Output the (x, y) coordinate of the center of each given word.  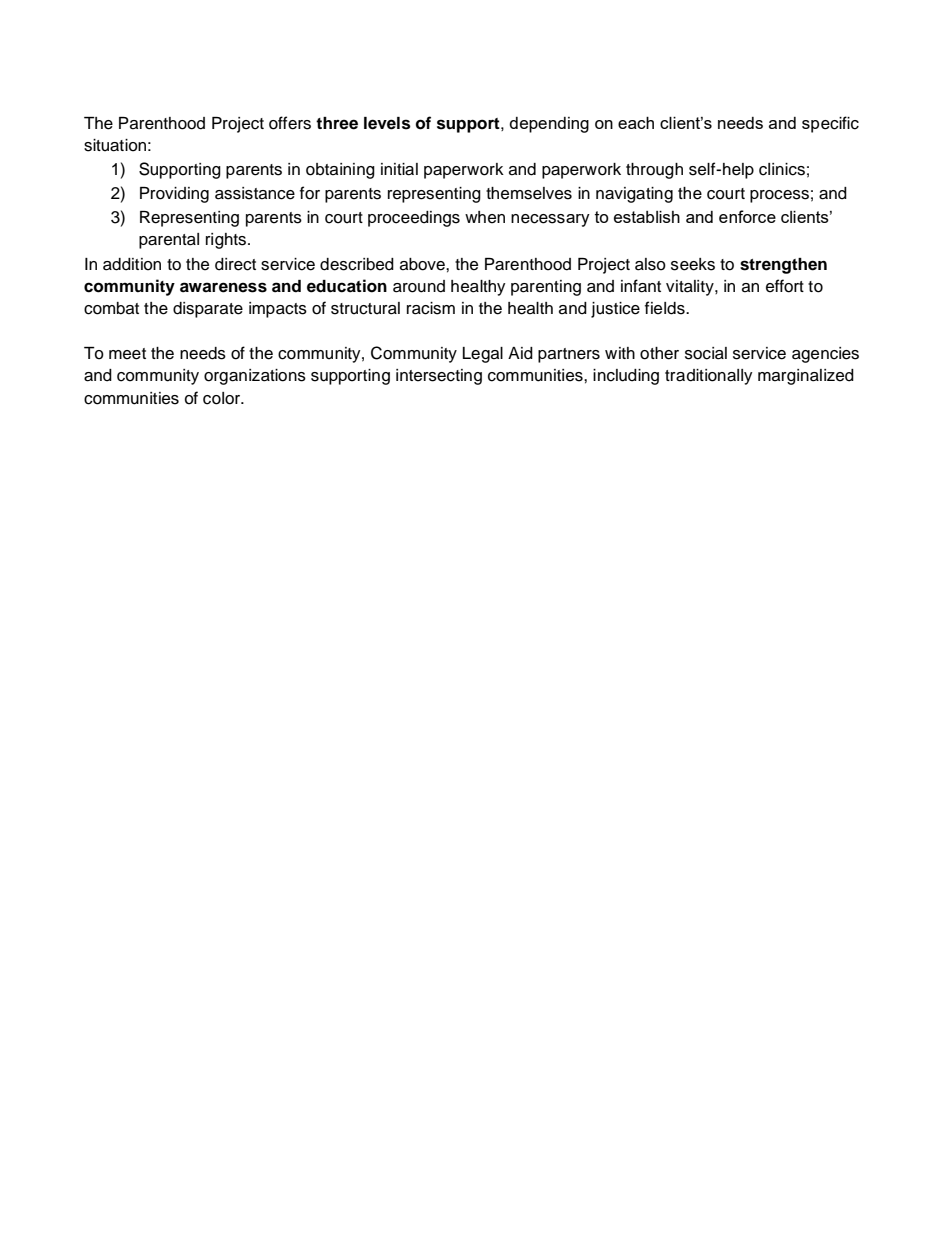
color (223, 398)
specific (830, 124)
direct (235, 264)
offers (290, 123)
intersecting (439, 377)
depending (549, 125)
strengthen (783, 266)
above (423, 264)
